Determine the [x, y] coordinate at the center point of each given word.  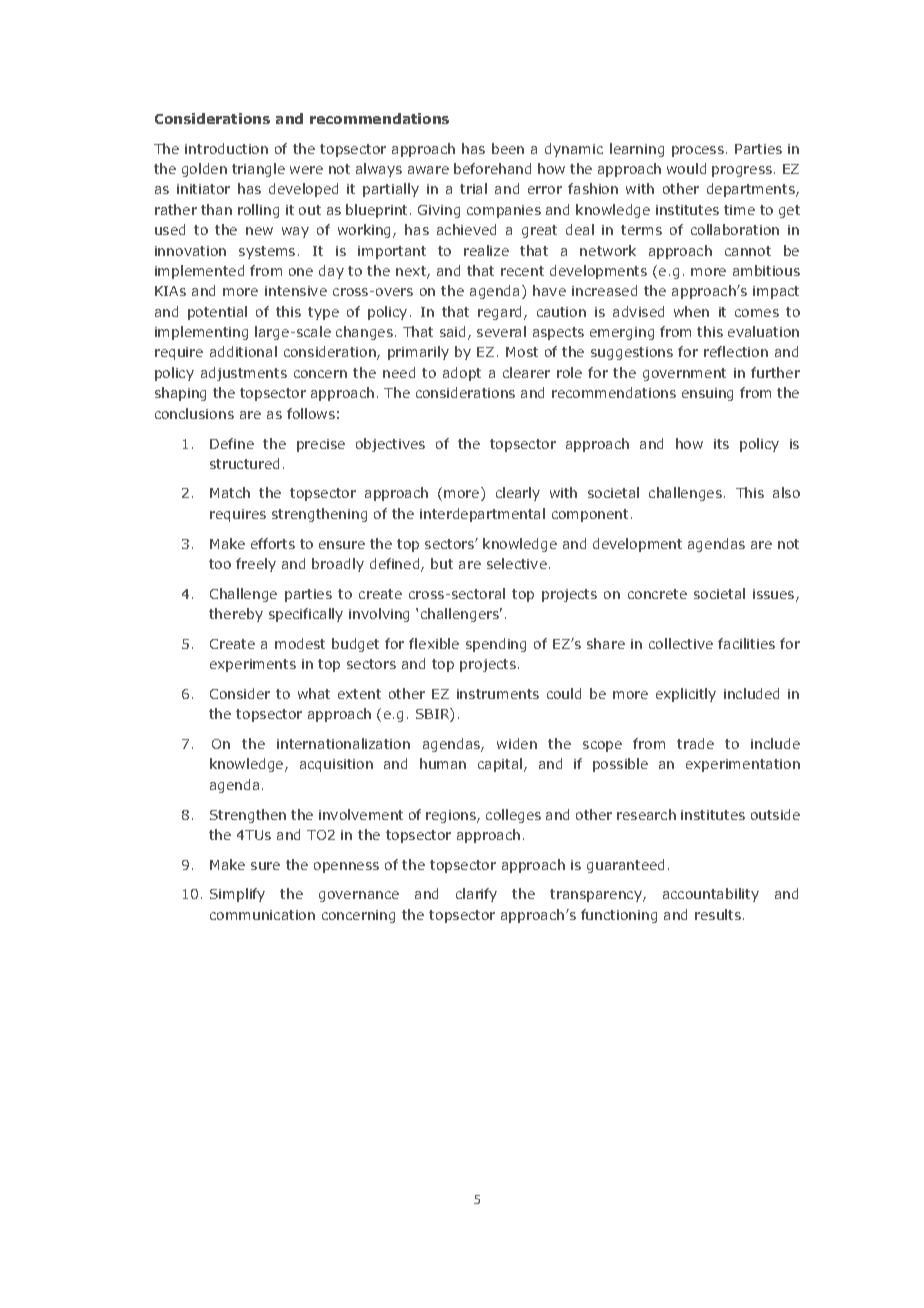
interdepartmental [482, 515]
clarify [476, 895]
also [786, 492]
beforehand [492, 168]
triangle [258, 170]
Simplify [237, 895]
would [686, 168]
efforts [273, 543]
